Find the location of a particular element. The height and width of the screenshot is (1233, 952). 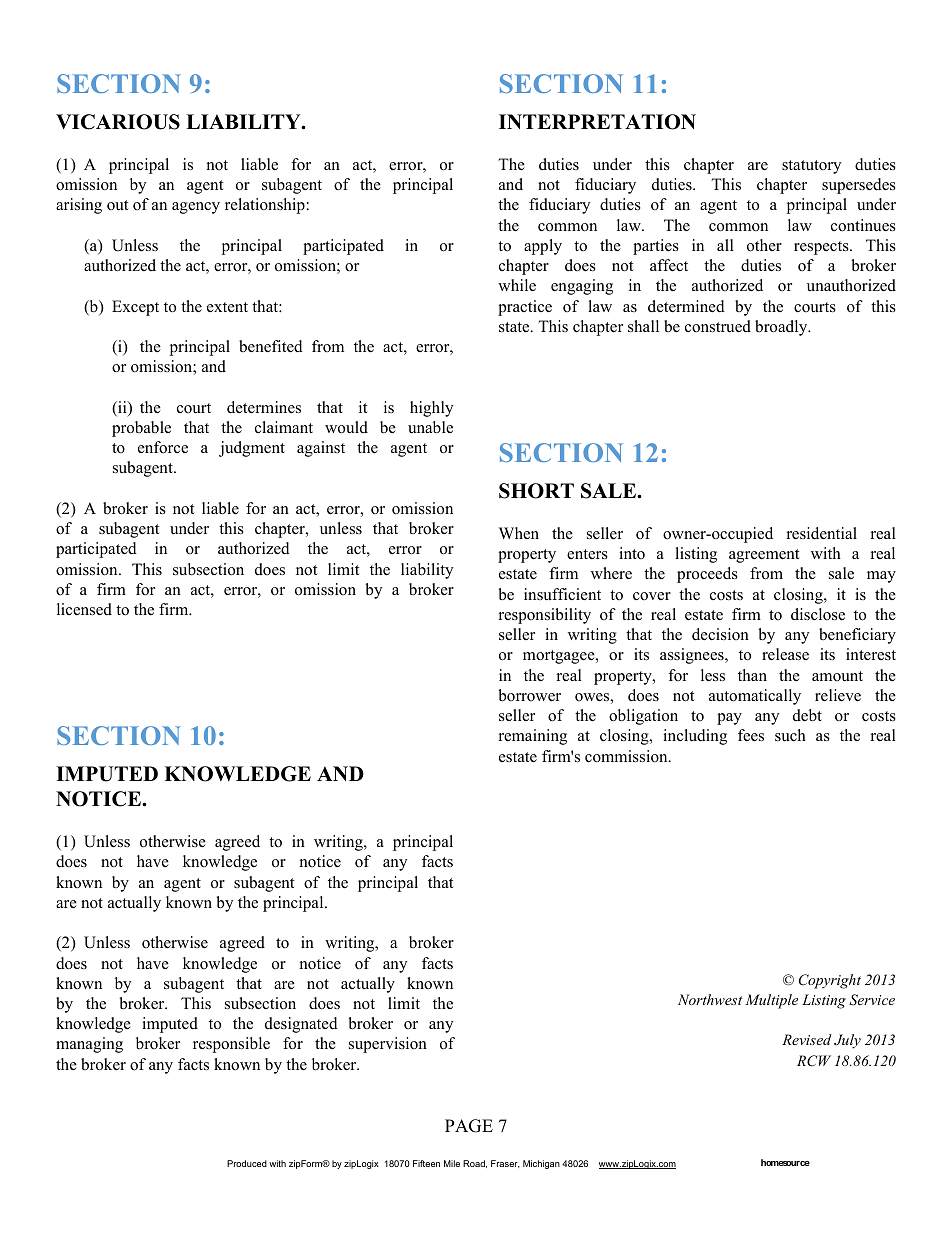

practice is located at coordinates (525, 308).
